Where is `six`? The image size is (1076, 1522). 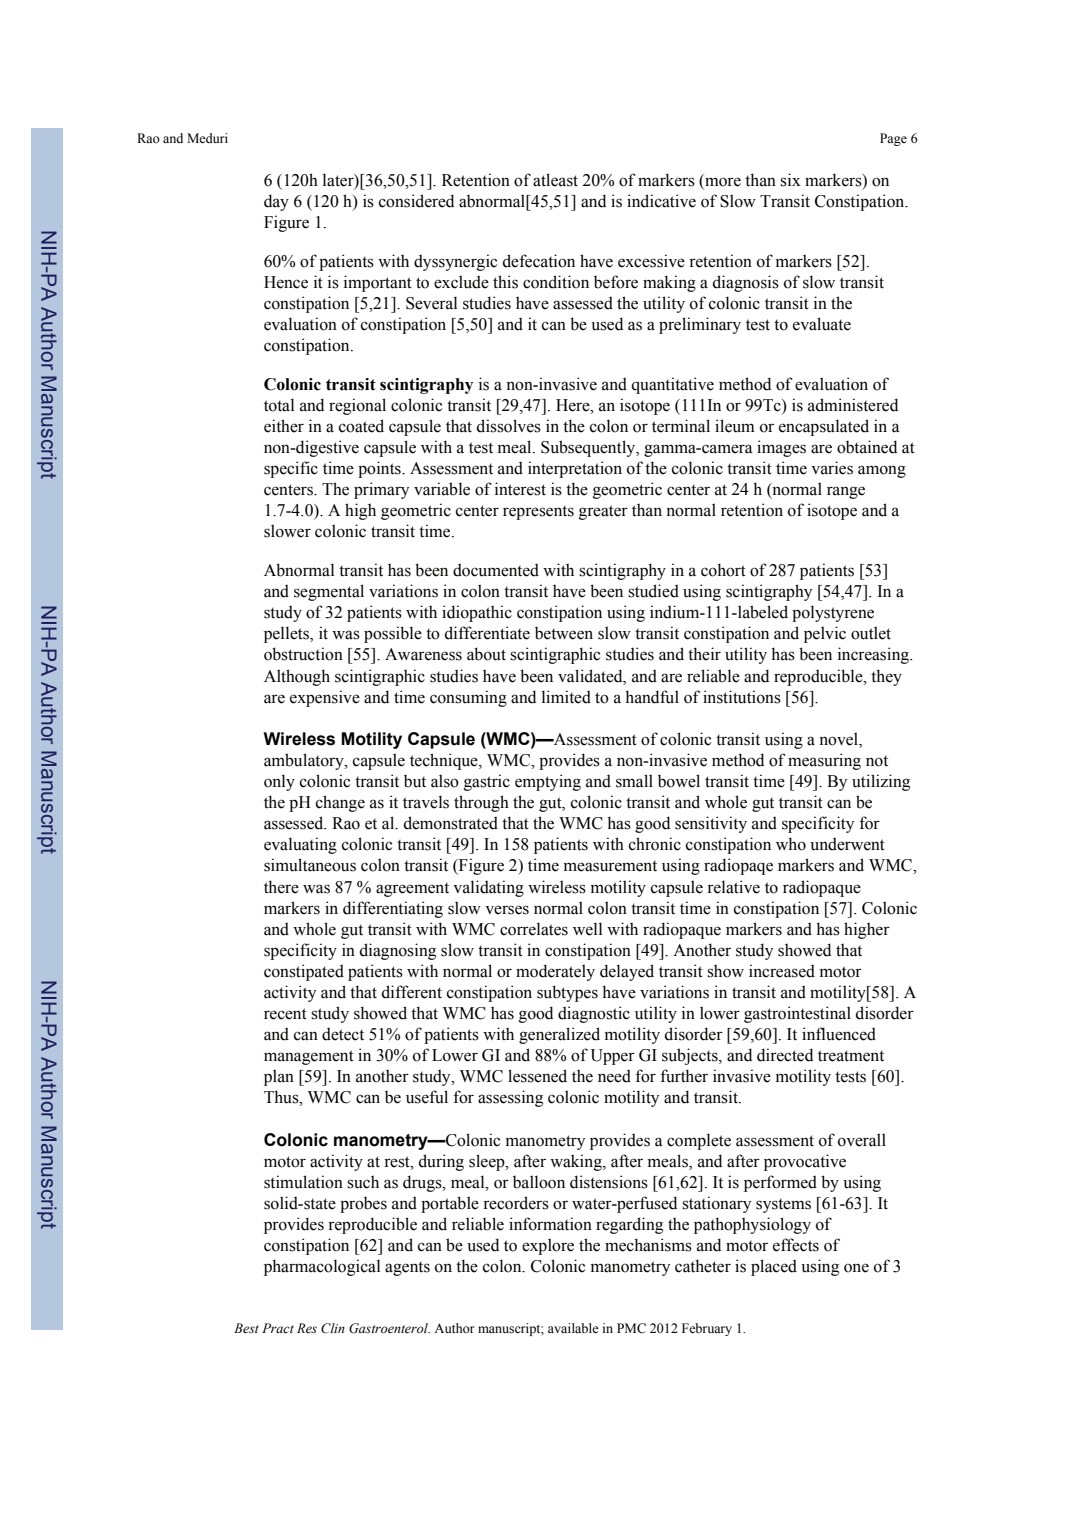
six is located at coordinates (790, 180).
